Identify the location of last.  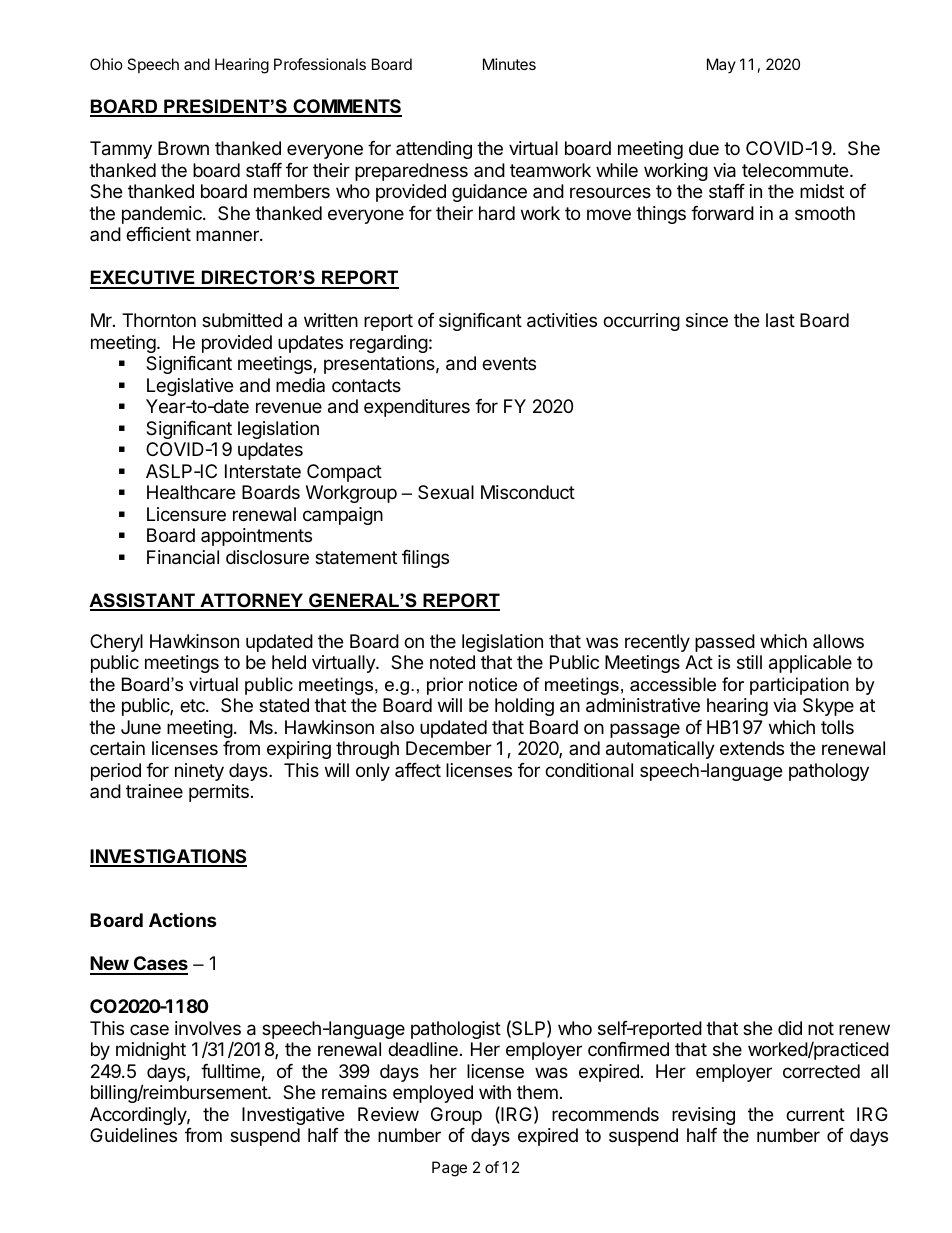
(780, 320).
